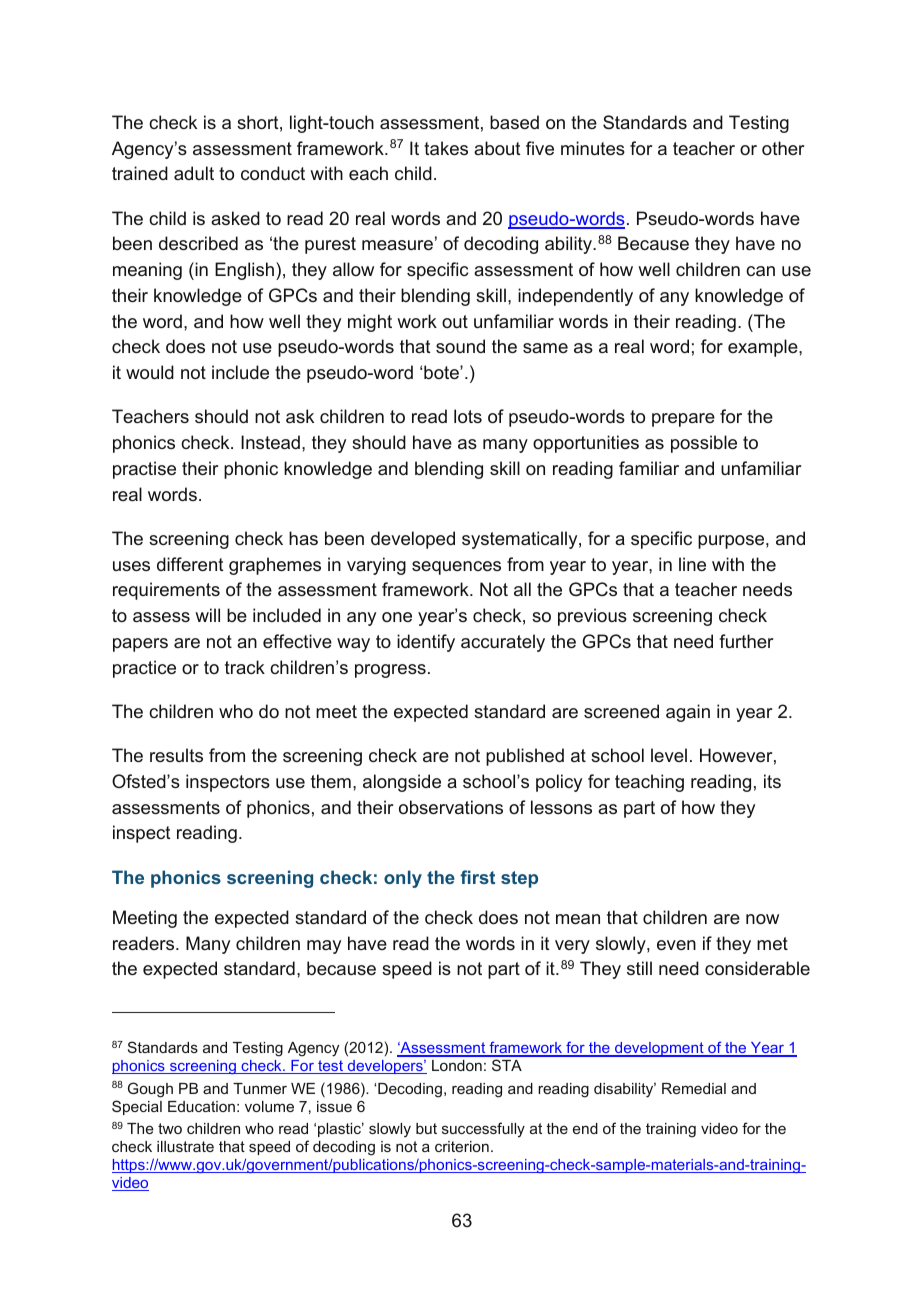 The height and width of the document is (1308, 924). What do you see at coordinates (144, 470) in the document?
I see `practise` at bounding box center [144, 470].
